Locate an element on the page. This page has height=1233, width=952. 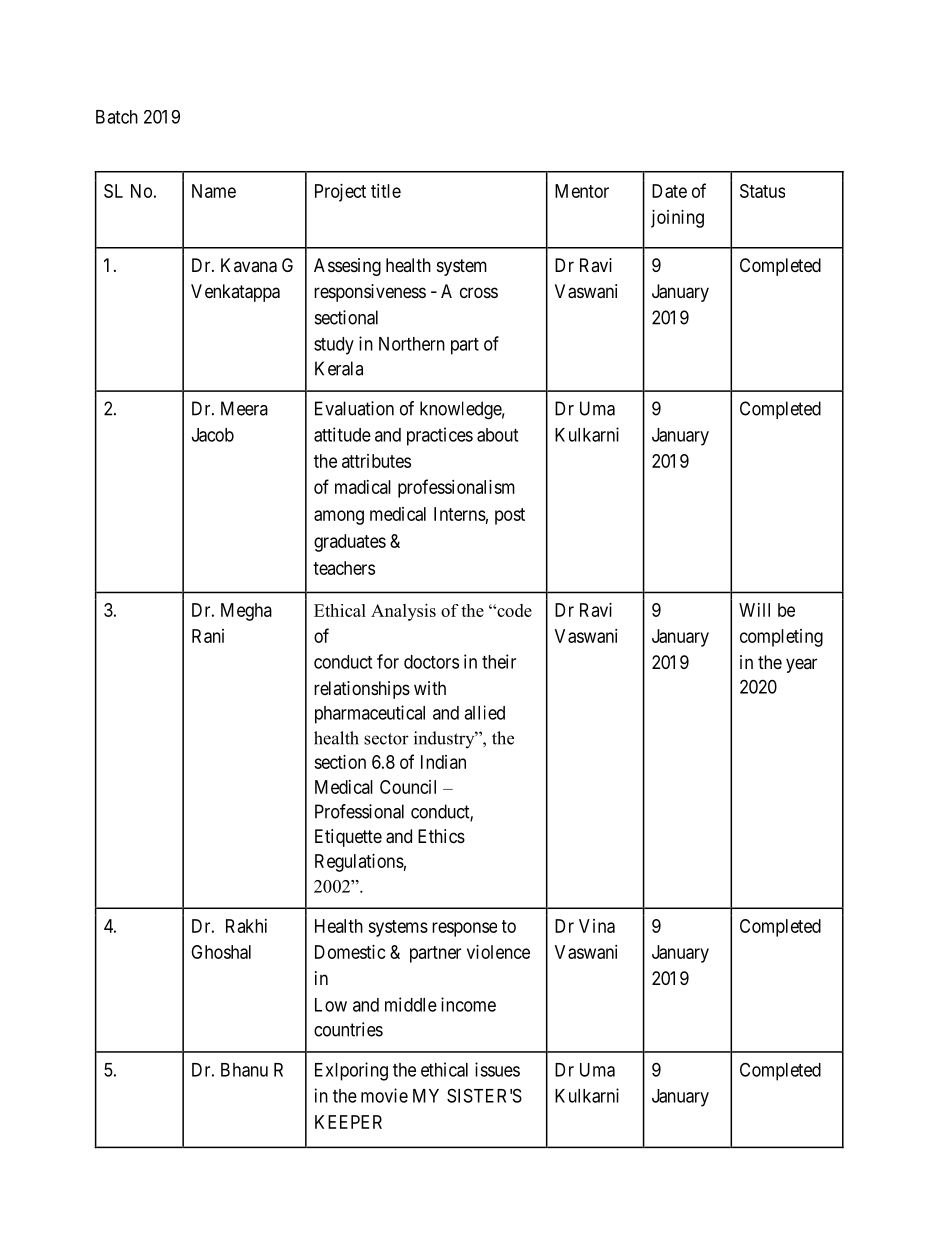
KEEPER is located at coordinates (348, 1122).
